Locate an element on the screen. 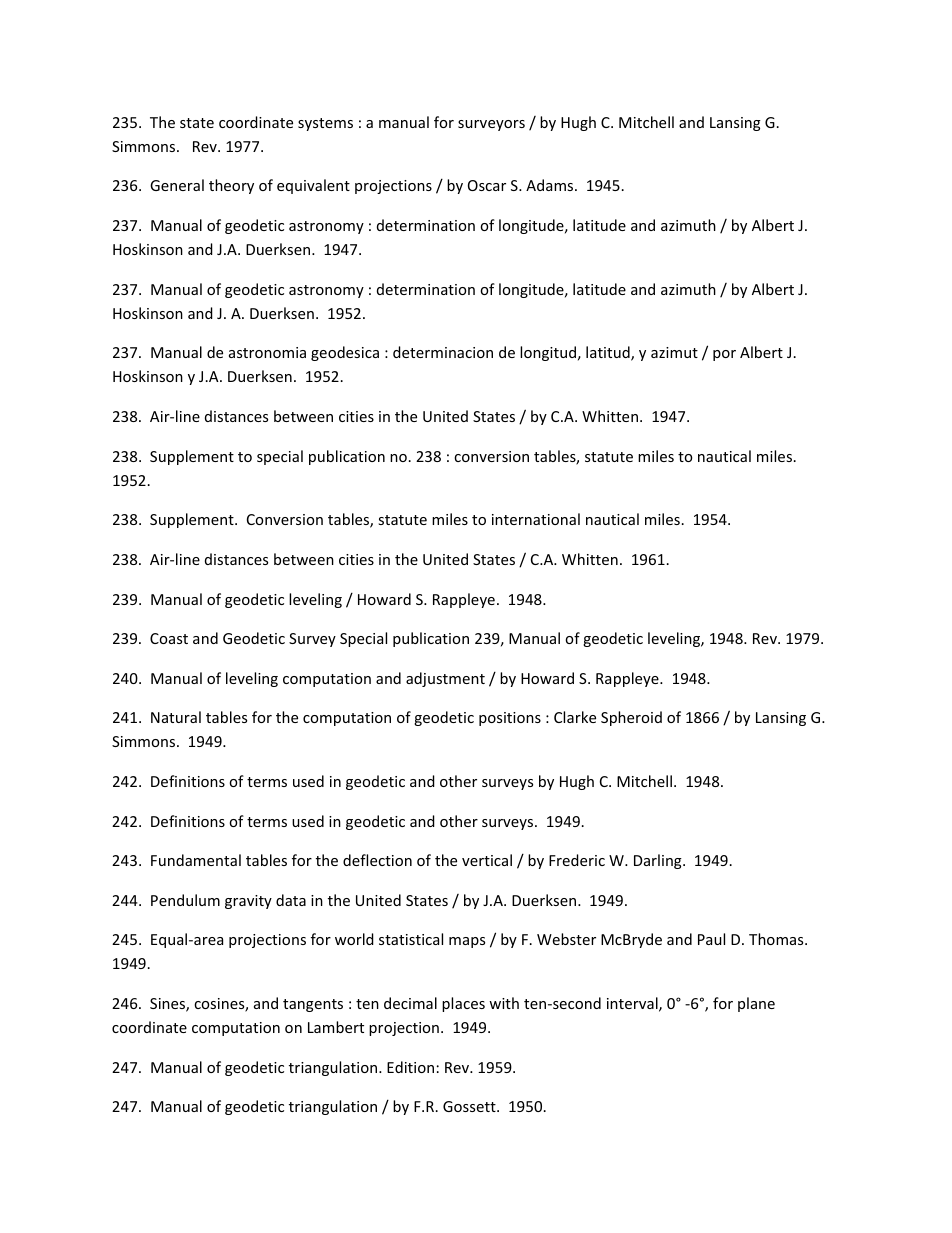 The width and height of the screenshot is (952, 1233). Oscar is located at coordinates (487, 185).
